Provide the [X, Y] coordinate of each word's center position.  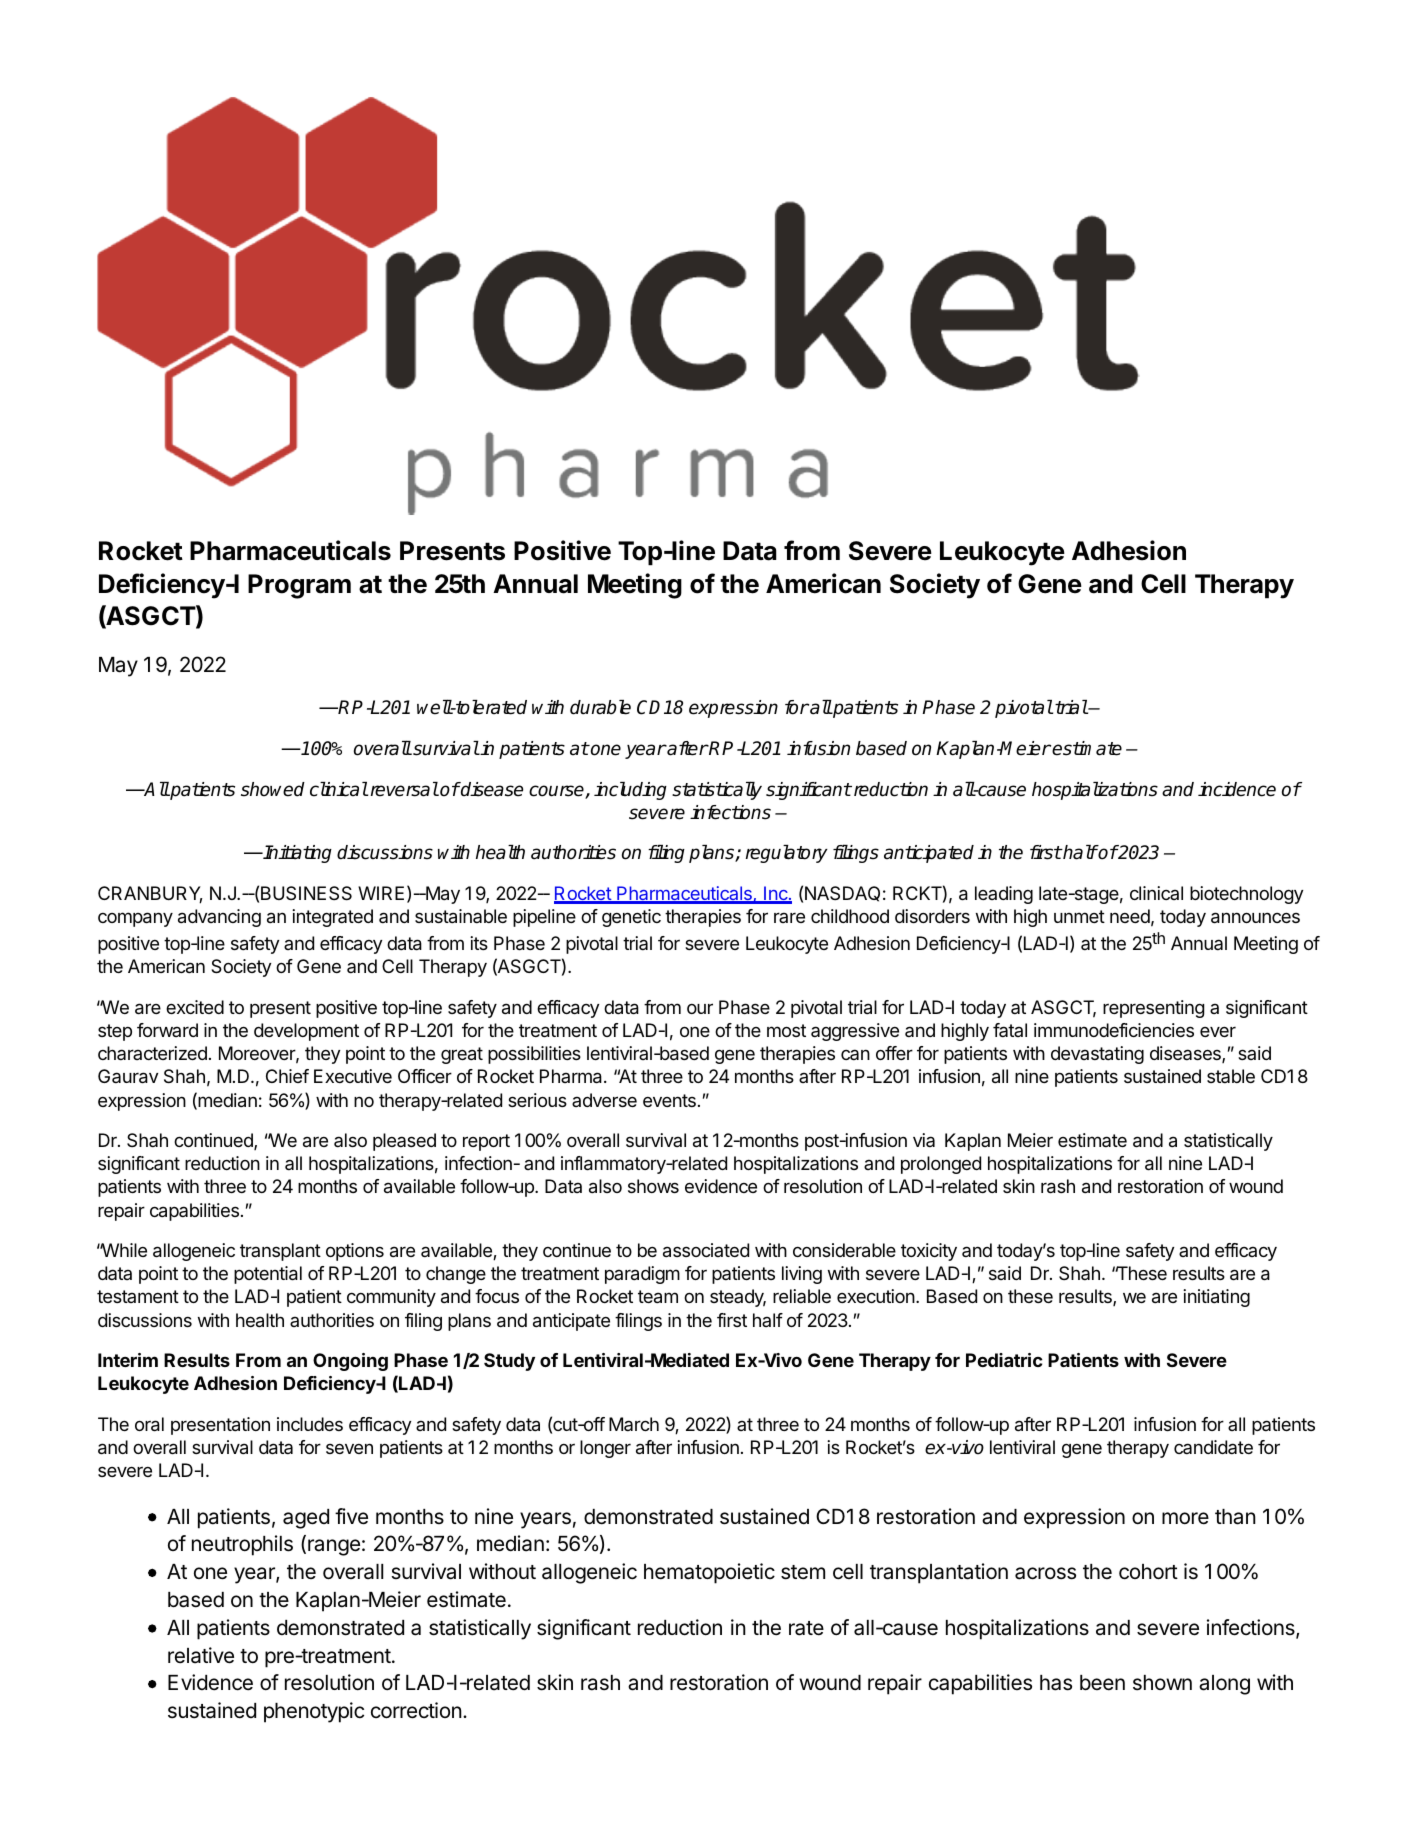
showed [273, 789]
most [786, 1030]
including [630, 791]
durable [600, 707]
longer [605, 1449]
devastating [1097, 1055]
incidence [1237, 789]
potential [268, 1275]
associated [706, 1250]
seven [349, 1448]
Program [299, 586]
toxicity [929, 1252]
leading [1004, 895]
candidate [1213, 1447]
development [306, 1032]
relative [201, 1655]
